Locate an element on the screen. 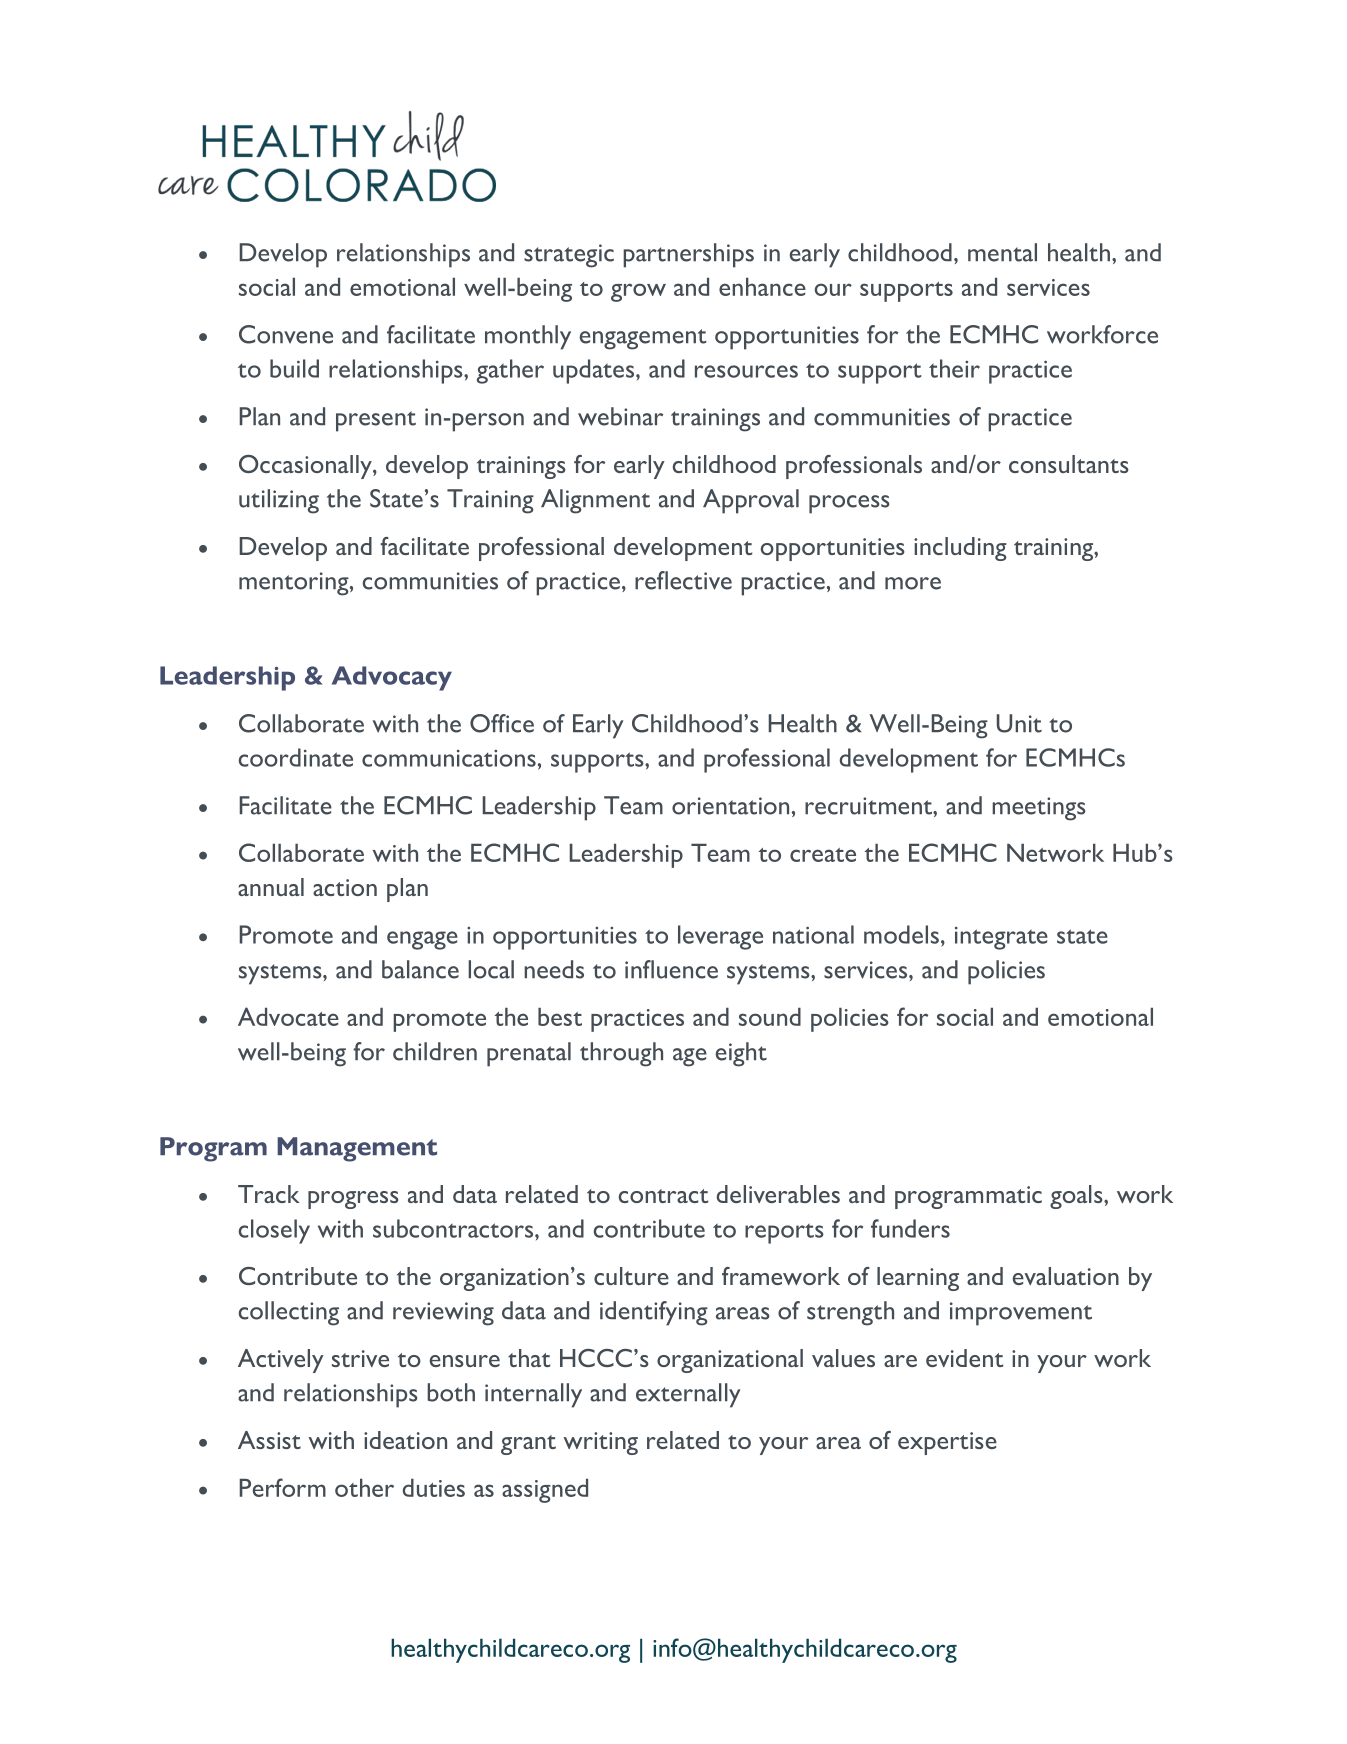 The image size is (1347, 1744). mental is located at coordinates (1002, 252).
